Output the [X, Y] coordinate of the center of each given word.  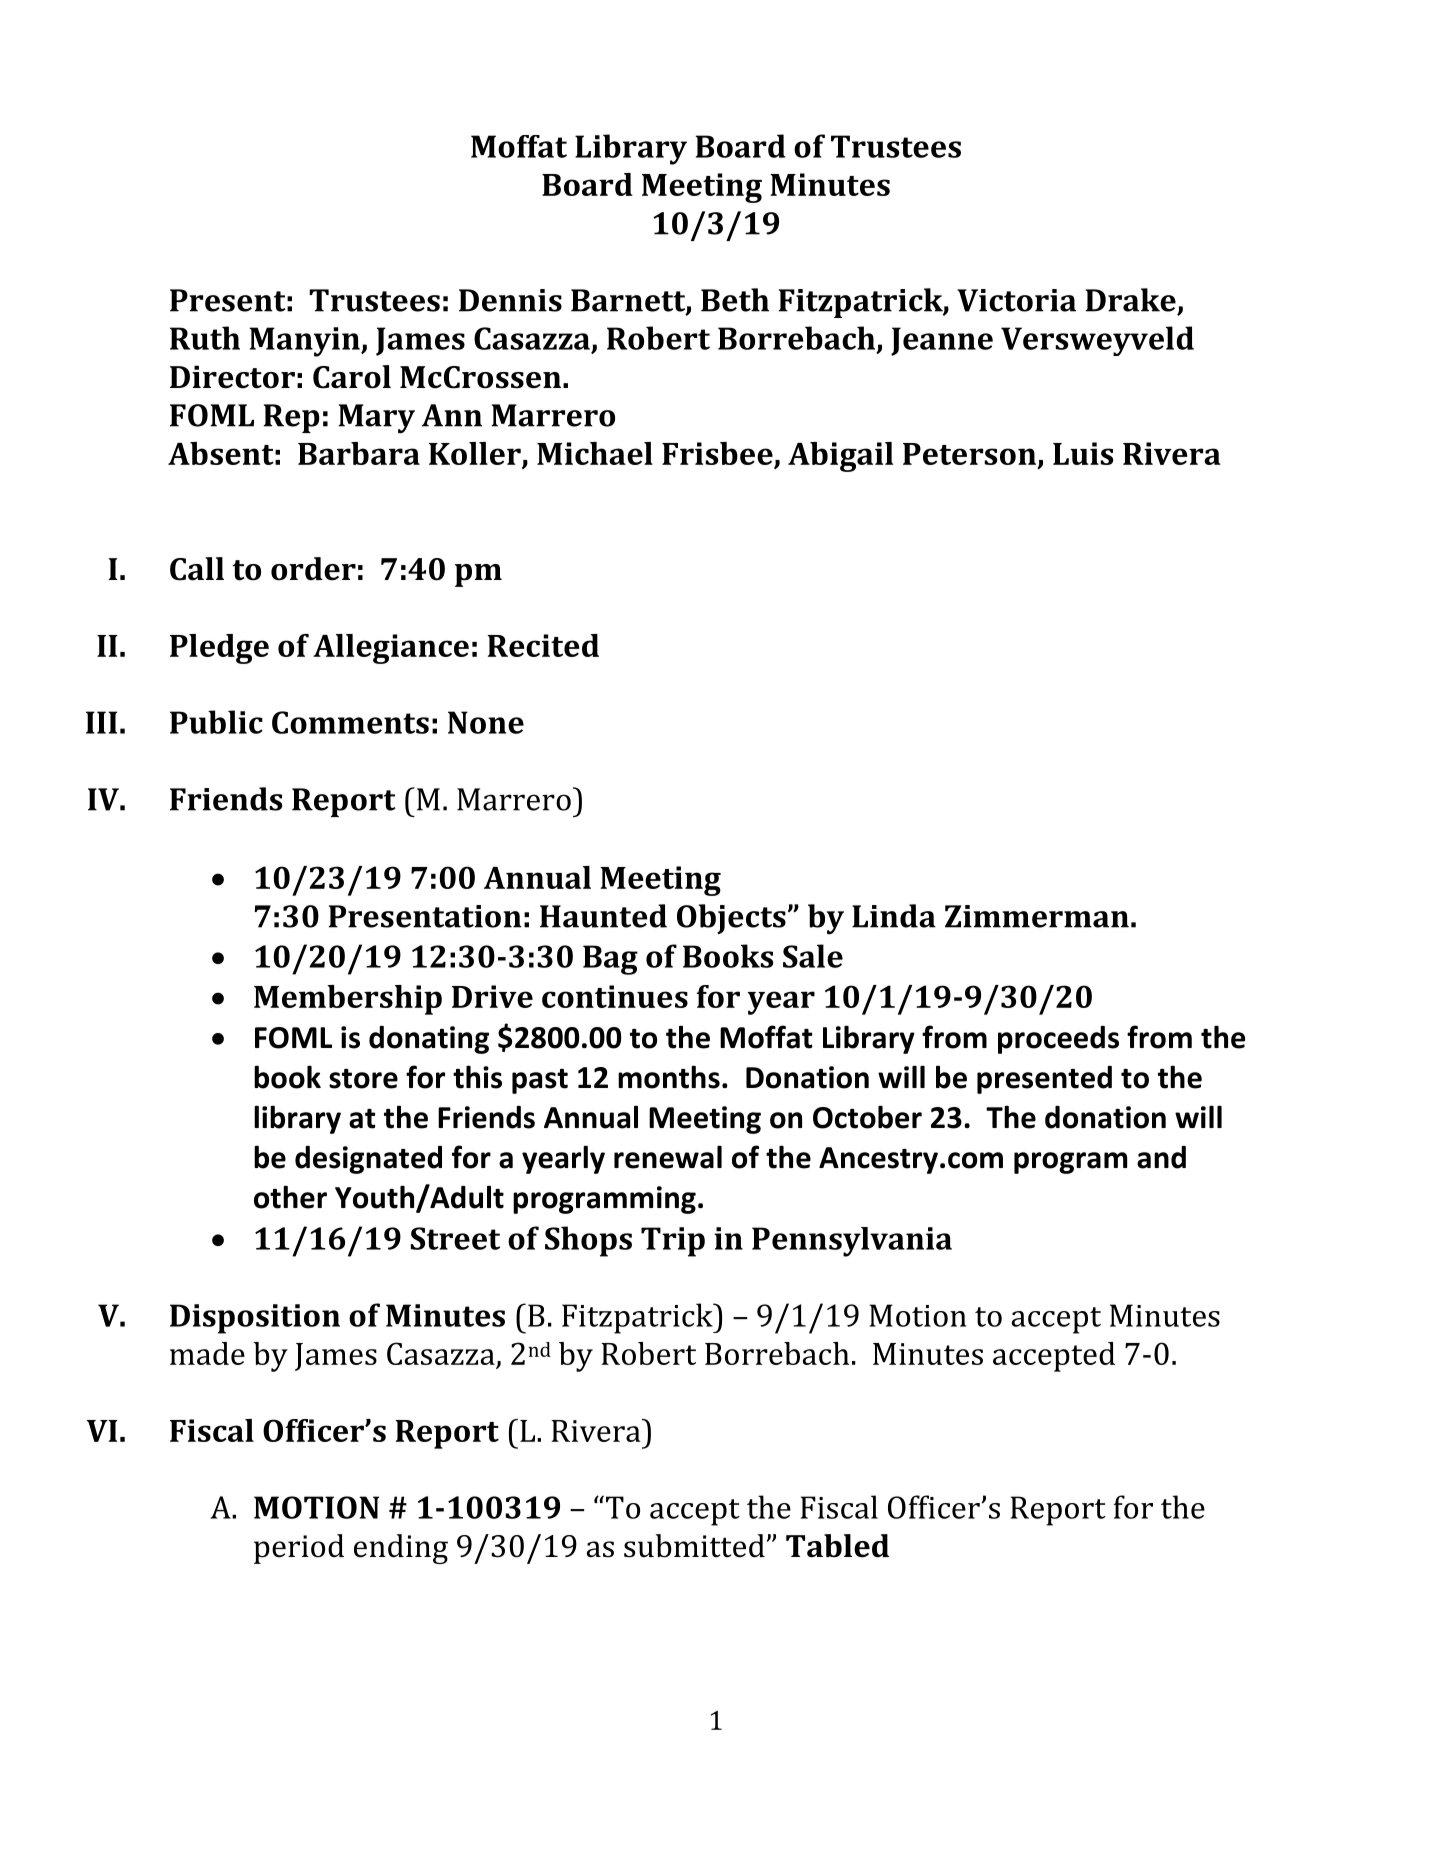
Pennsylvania [852, 1242]
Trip [673, 1242]
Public [216, 722]
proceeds [1058, 1040]
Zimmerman [1037, 916]
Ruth [205, 338]
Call [197, 569]
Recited [543, 645]
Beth [735, 300]
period [299, 1549]
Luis [1083, 453]
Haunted [603, 916]
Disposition [255, 1319]
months [669, 1077]
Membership [348, 1000]
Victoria [1016, 300]
